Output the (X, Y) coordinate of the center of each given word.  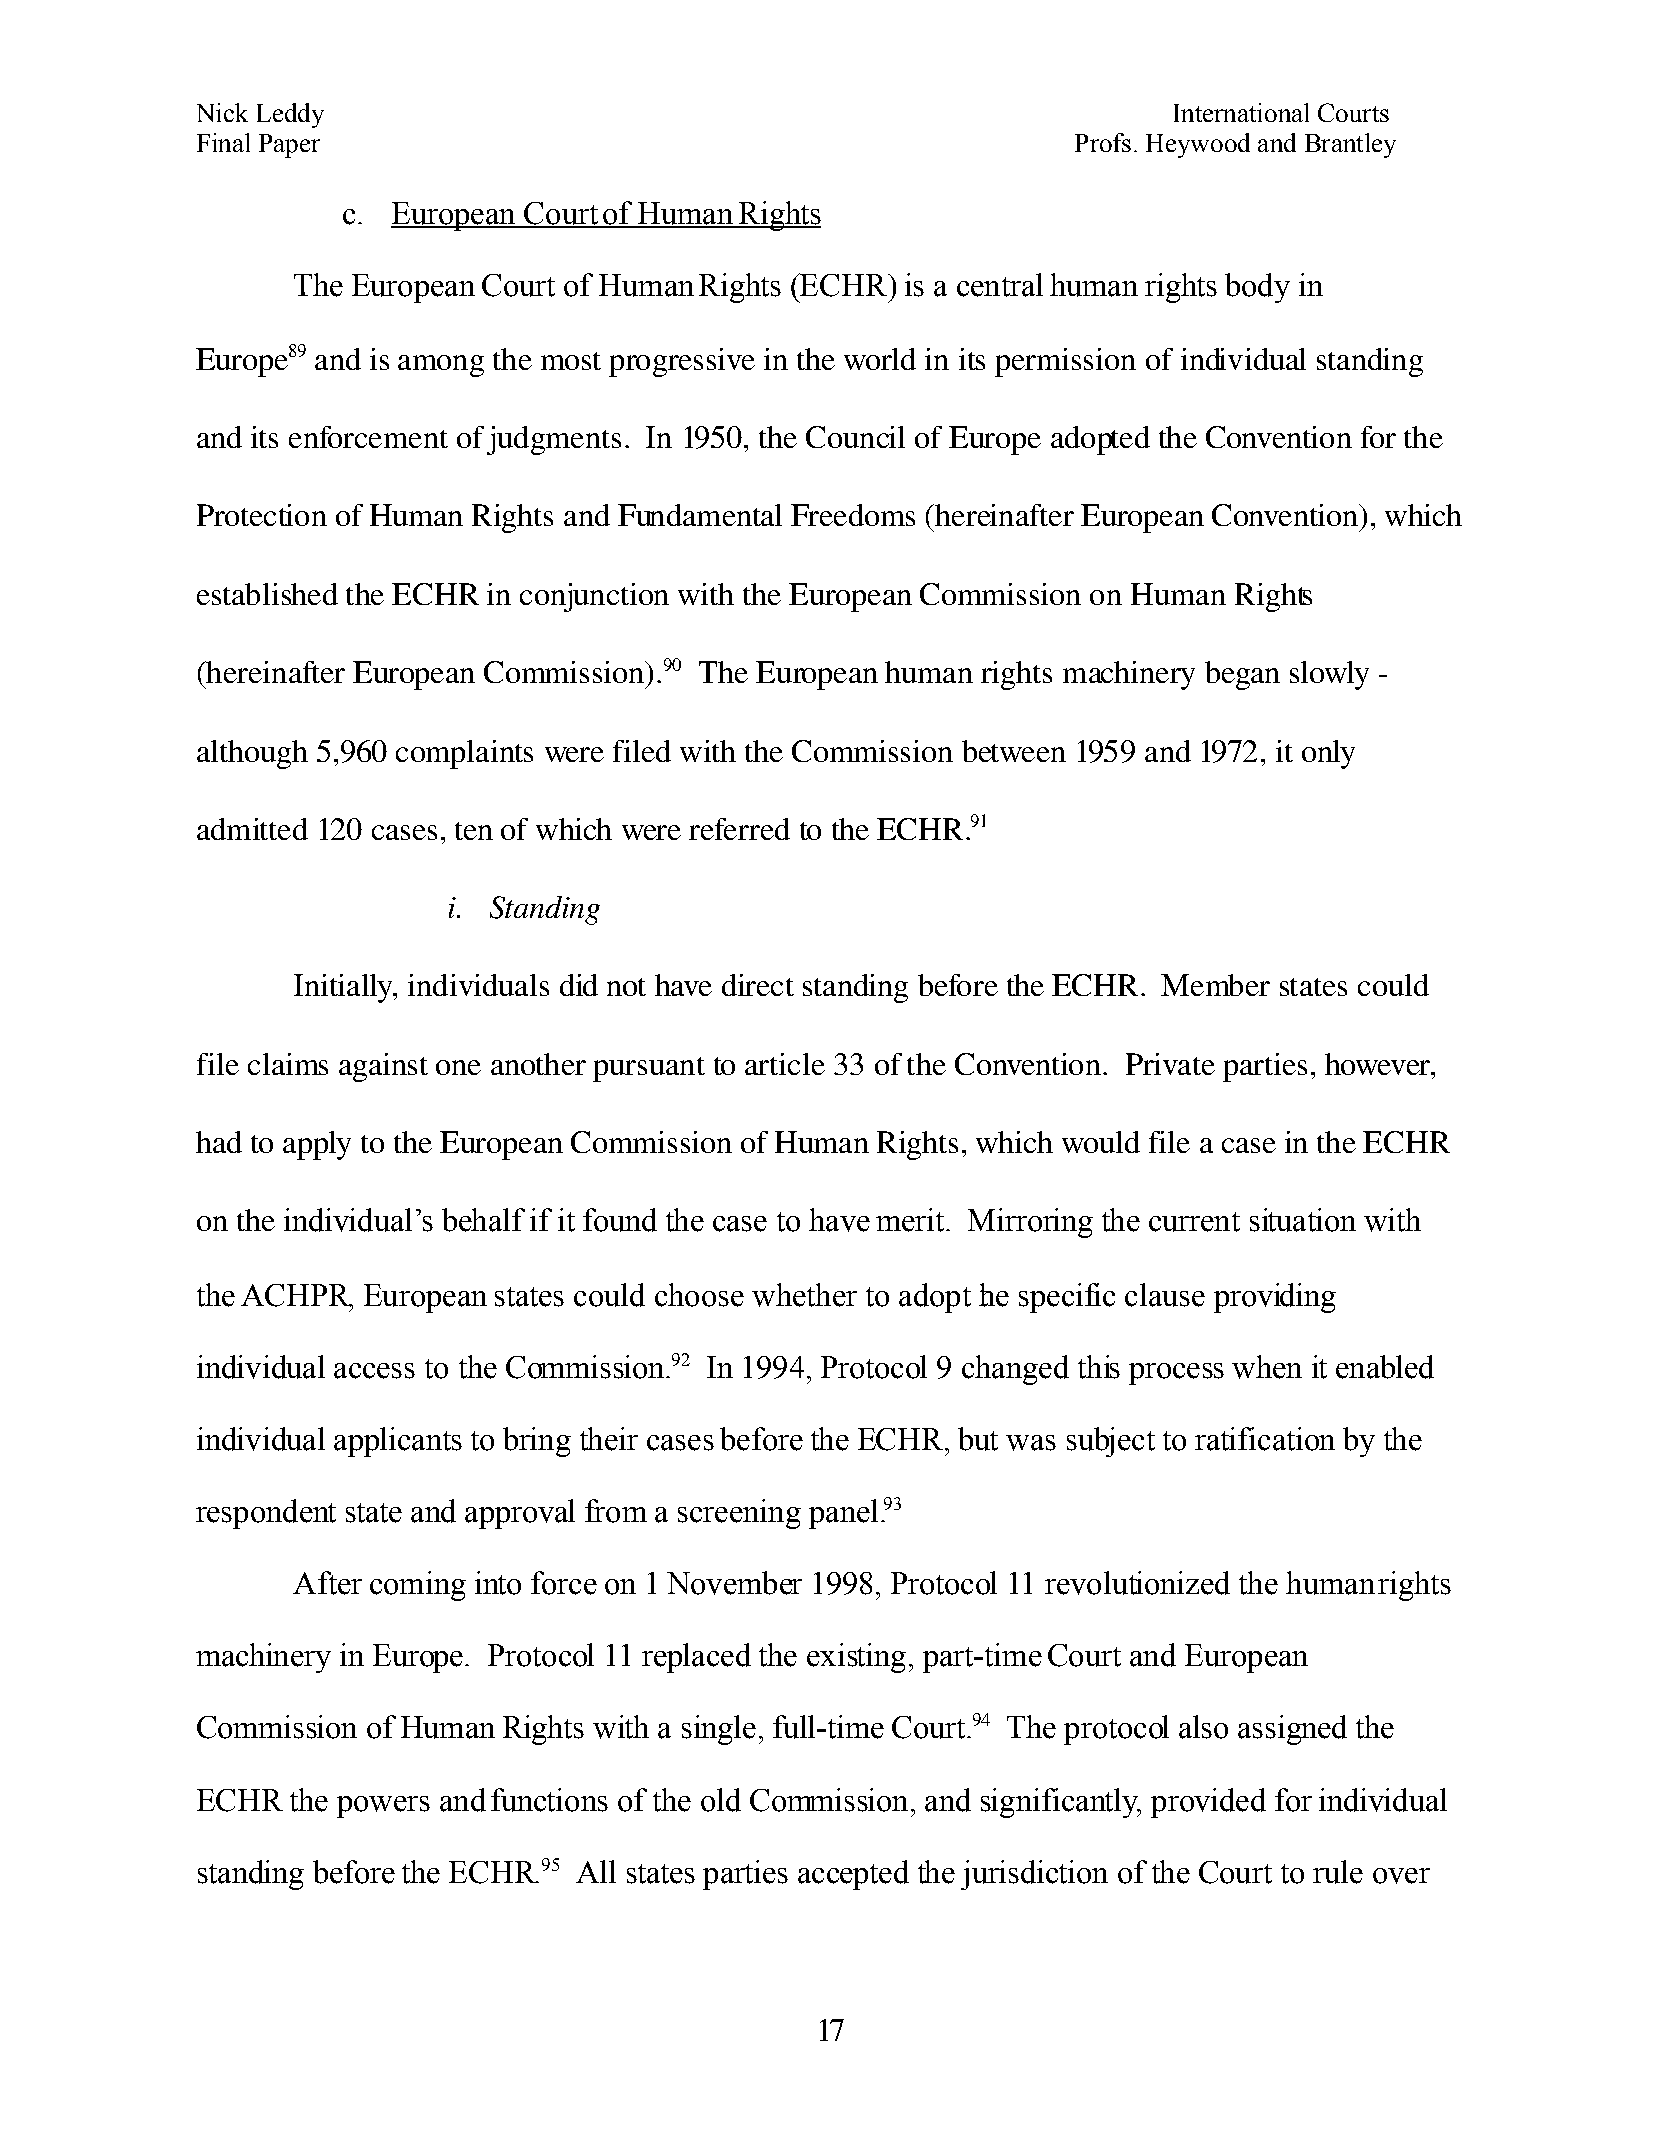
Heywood (1198, 145)
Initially (344, 988)
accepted (853, 1875)
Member (1215, 985)
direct (758, 985)
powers (383, 1807)
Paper (289, 146)
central (1000, 285)
